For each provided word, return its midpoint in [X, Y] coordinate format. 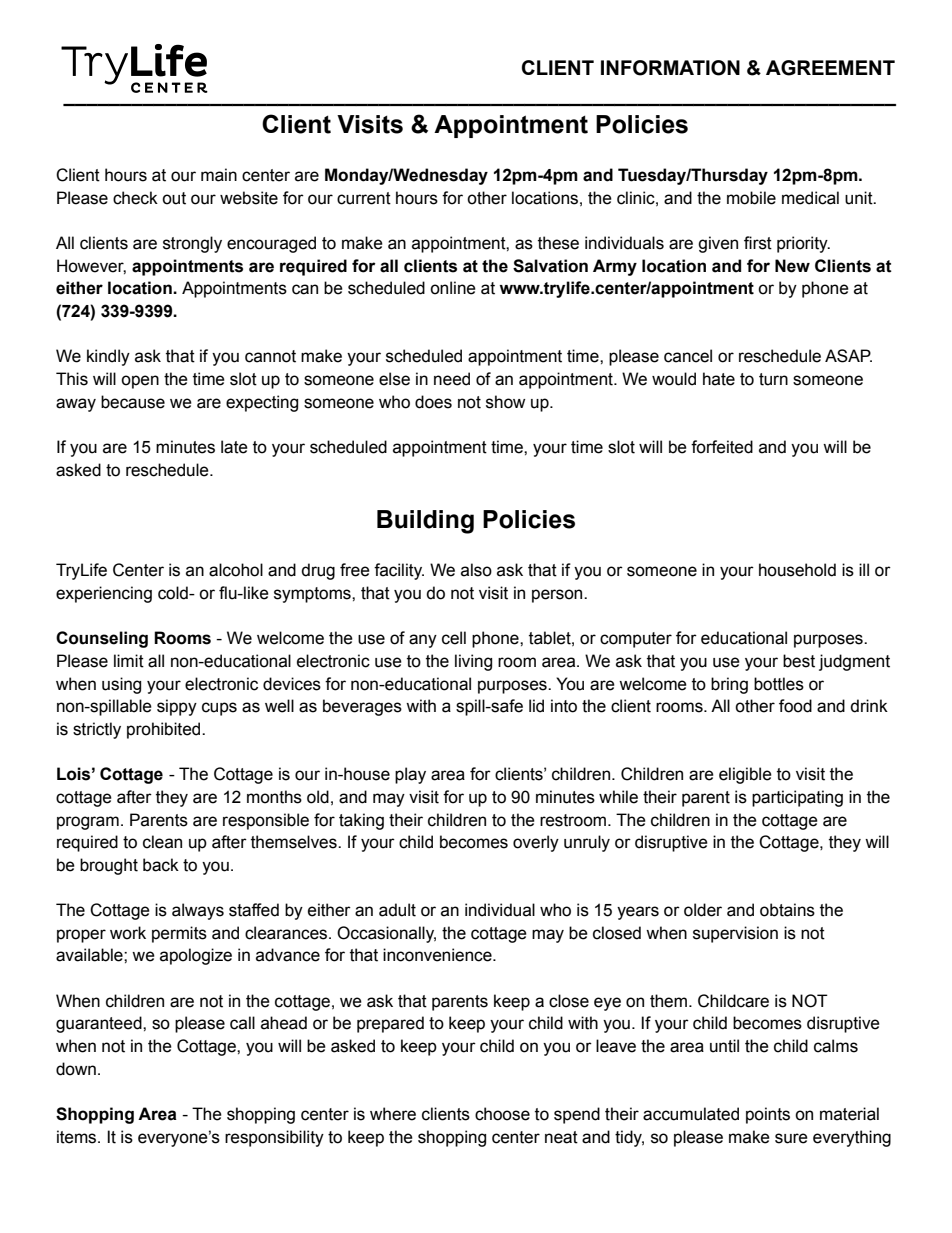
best [799, 661]
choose [502, 1114]
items [78, 1137]
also [476, 570]
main [219, 175]
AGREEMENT [830, 68]
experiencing [104, 594]
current [364, 198]
